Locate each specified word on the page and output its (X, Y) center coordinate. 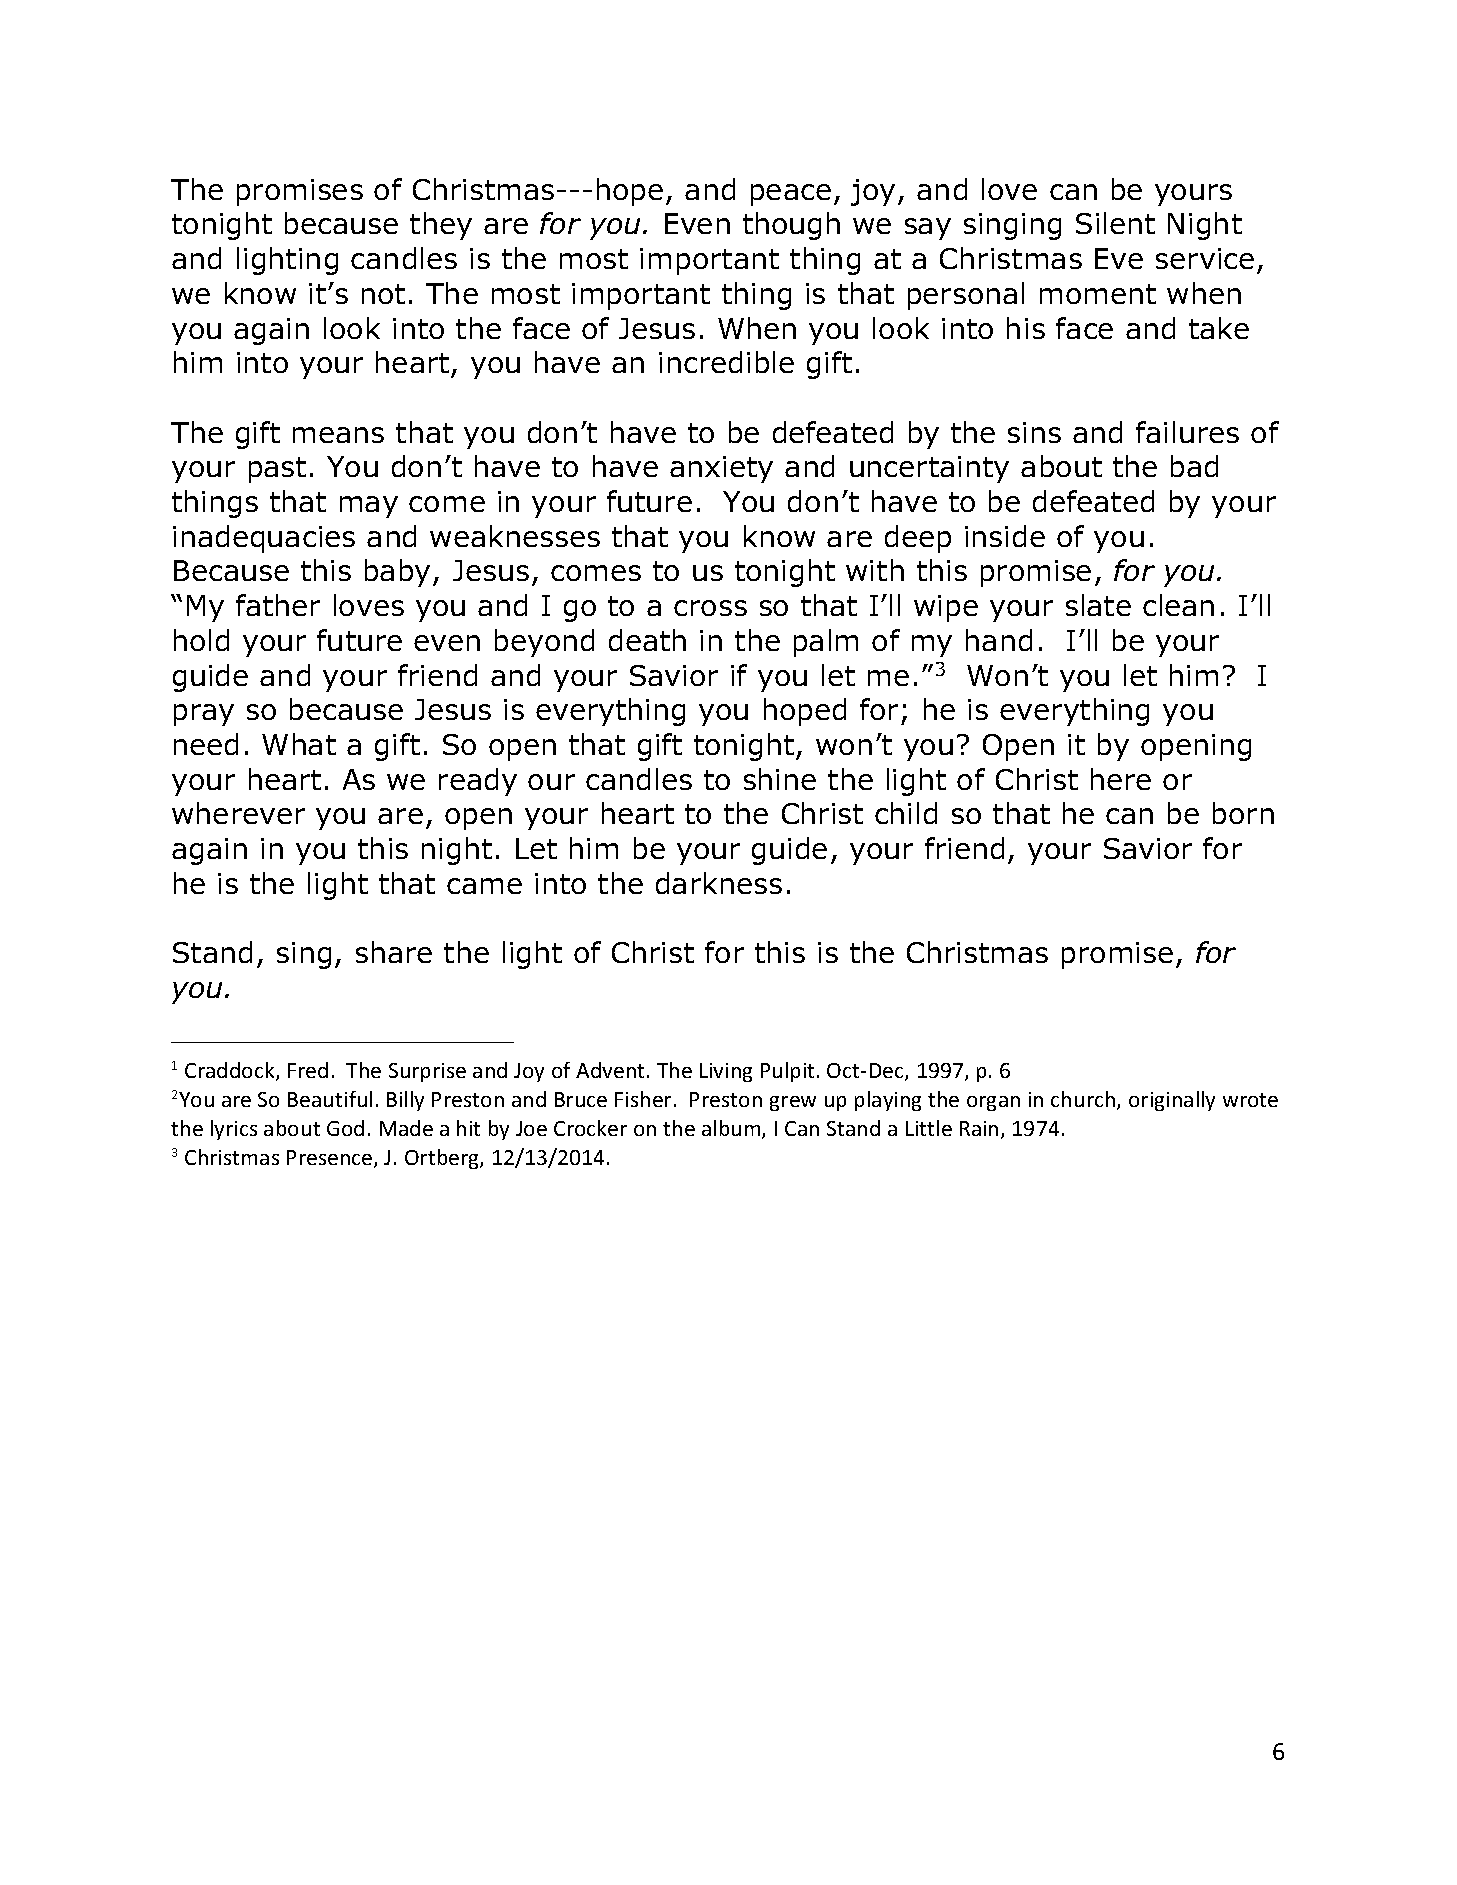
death (647, 640)
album (732, 1129)
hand (999, 640)
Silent (1115, 223)
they (441, 226)
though (791, 226)
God (345, 1128)
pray (204, 715)
